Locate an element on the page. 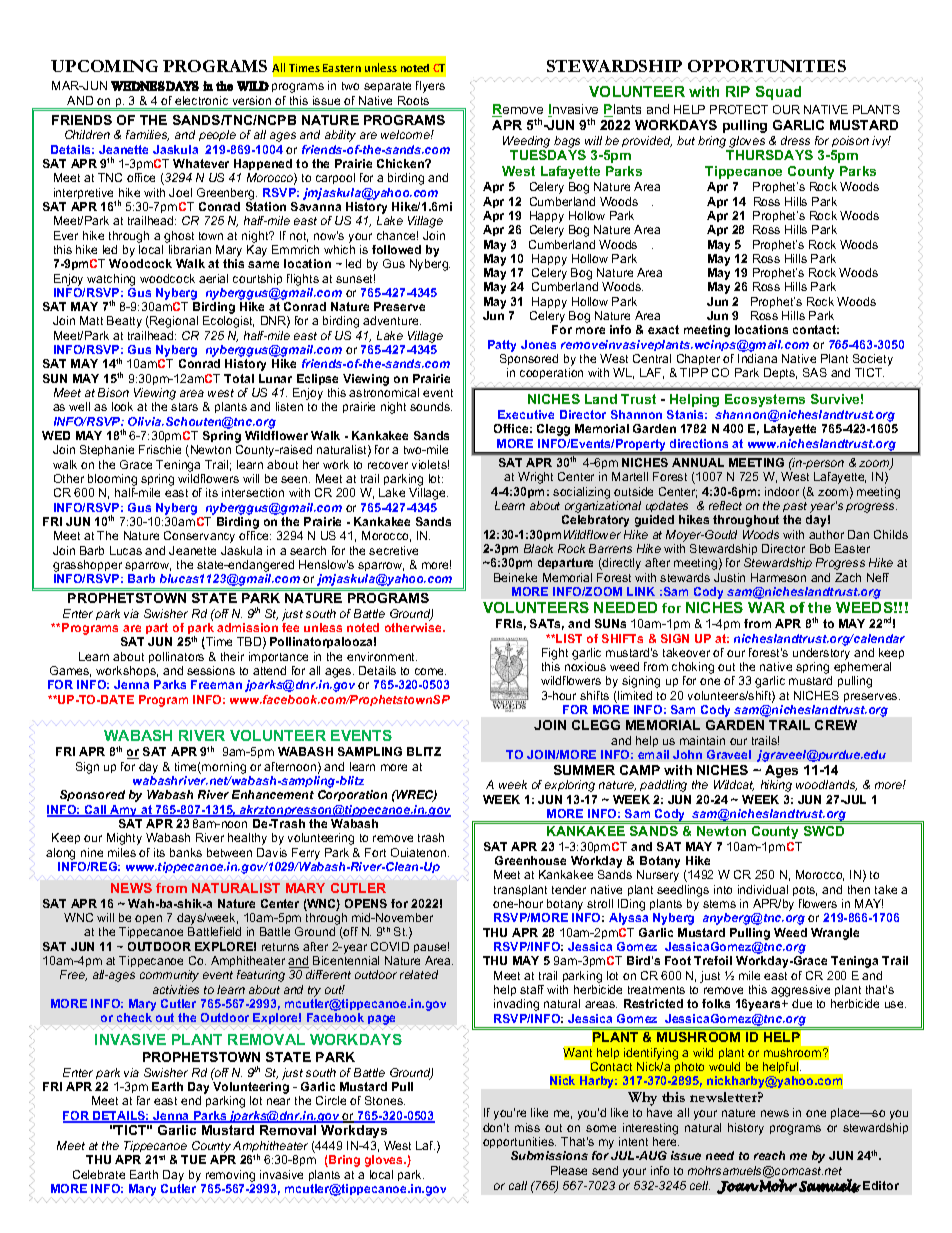 This document has width=952, height=1233. banks is located at coordinates (186, 852).
